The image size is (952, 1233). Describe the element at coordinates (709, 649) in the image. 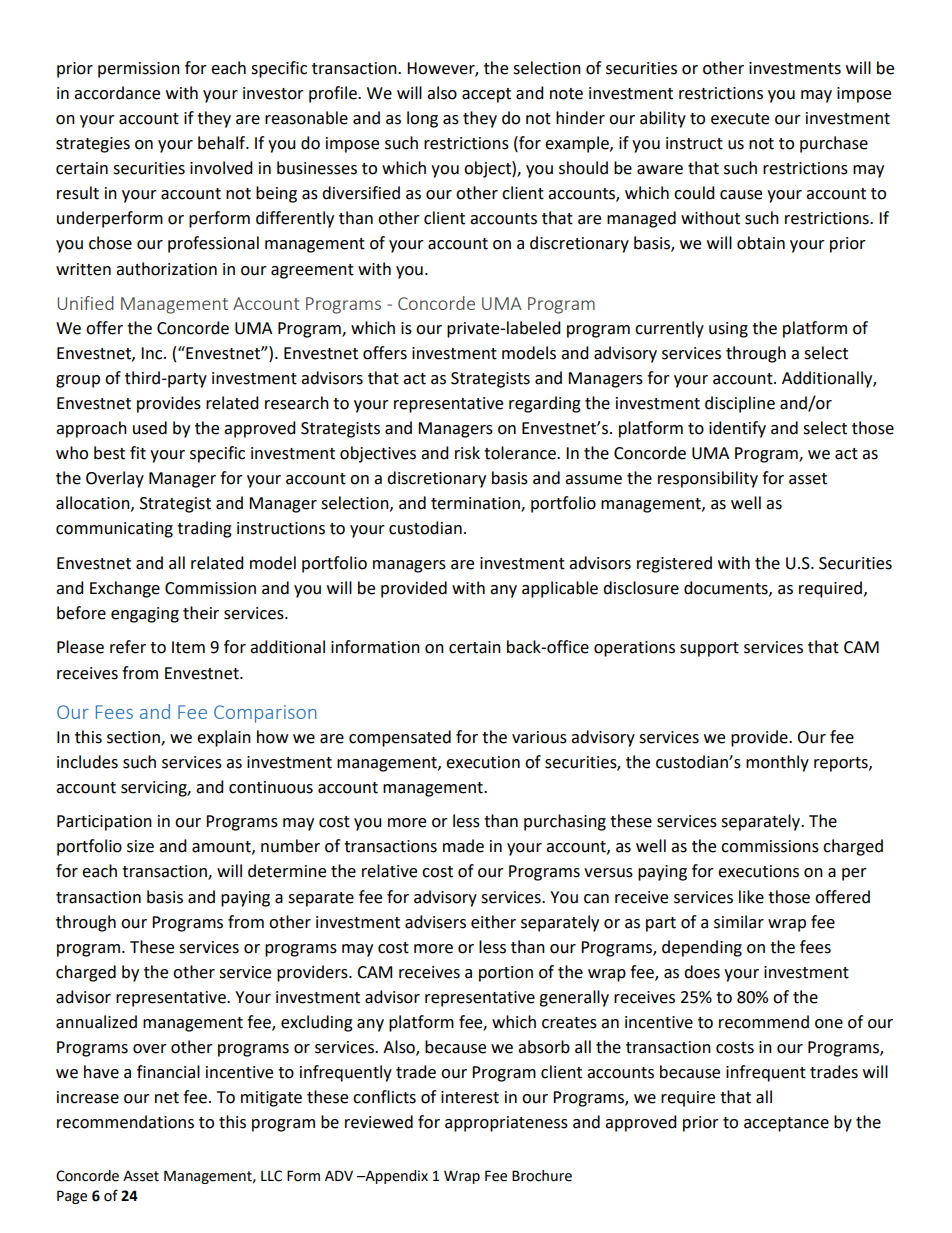

I see `support` at that location.
